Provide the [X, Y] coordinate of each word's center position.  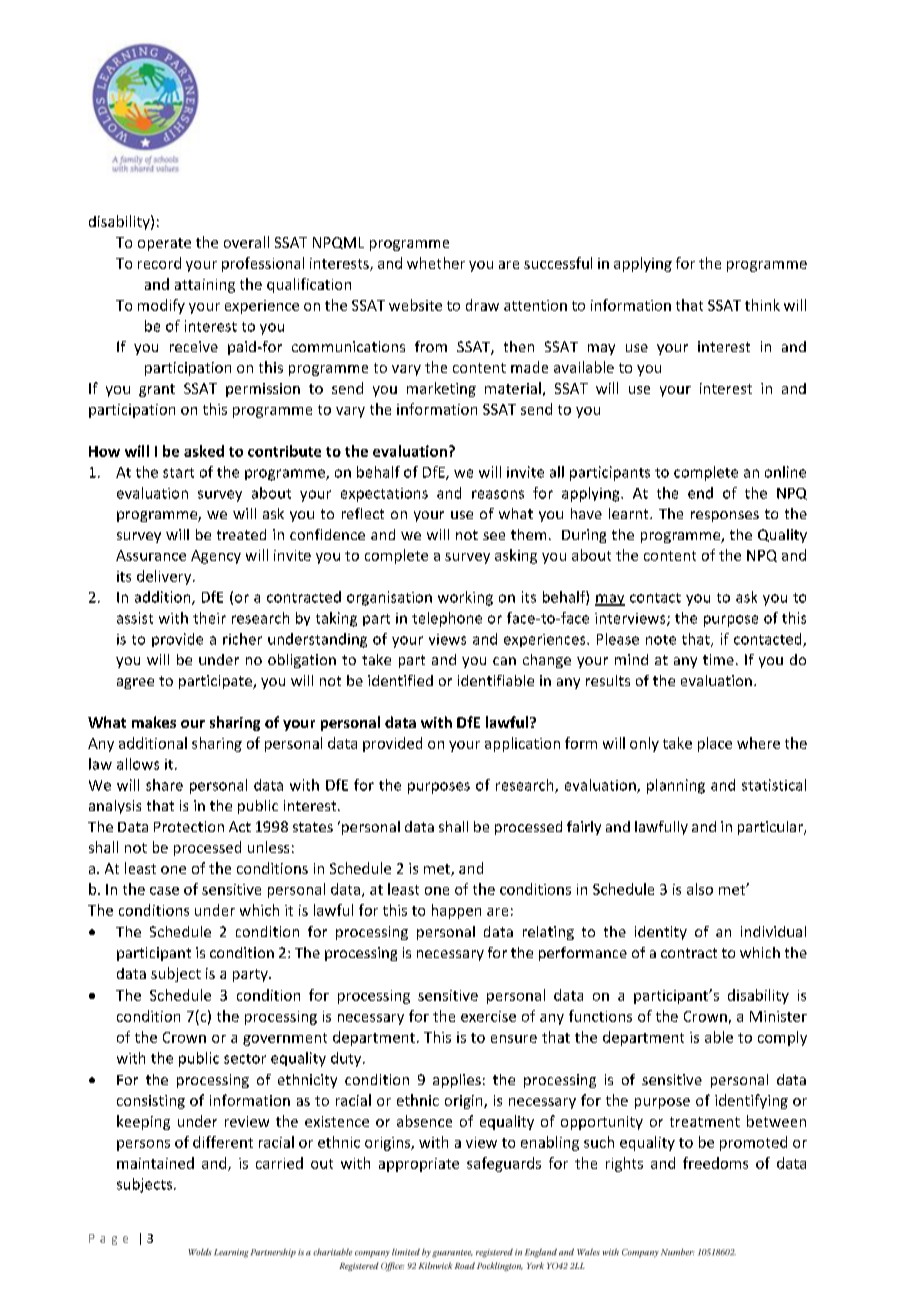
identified [400, 680]
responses [725, 516]
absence [424, 1121]
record [159, 263]
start [178, 473]
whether [436, 263]
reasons [498, 494]
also [700, 889]
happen [456, 911]
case [164, 891]
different [223, 1142]
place [715, 744]
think [762, 305]
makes [154, 722]
